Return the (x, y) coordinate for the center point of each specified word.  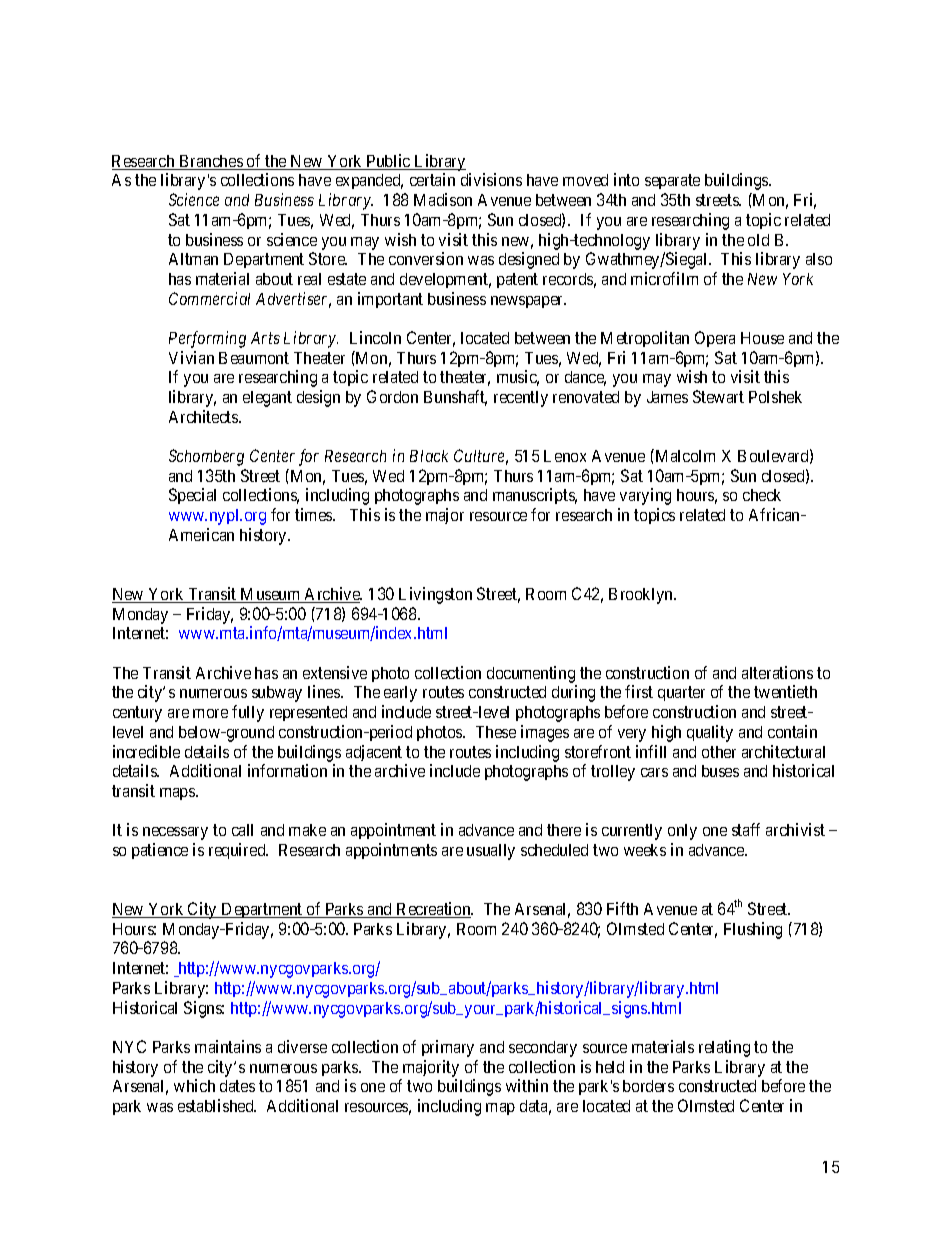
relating (724, 1048)
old (758, 240)
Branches (210, 162)
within (527, 1085)
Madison (443, 199)
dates (237, 1086)
